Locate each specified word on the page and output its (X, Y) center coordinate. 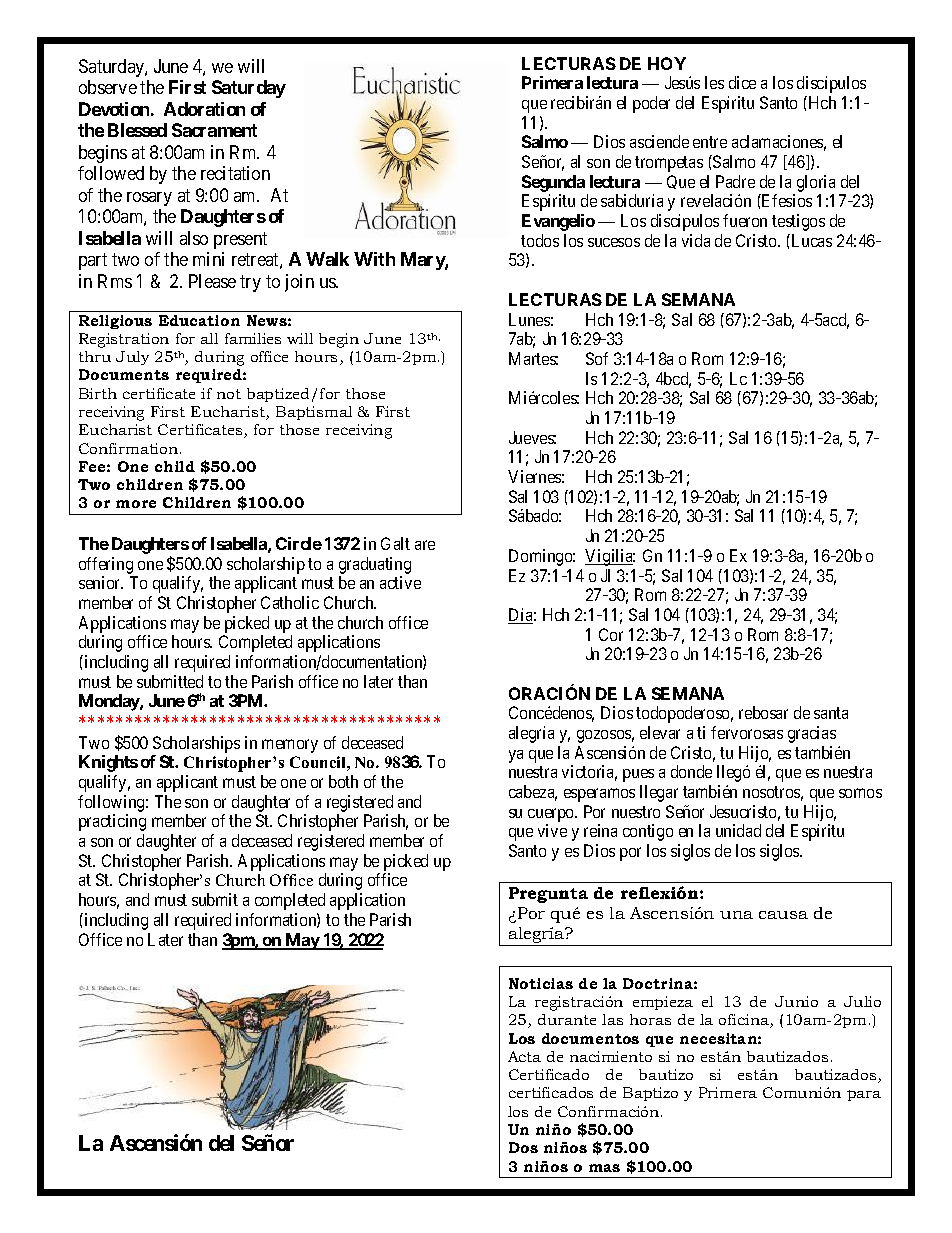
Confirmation (130, 448)
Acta (524, 1056)
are (425, 545)
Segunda (553, 183)
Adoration (204, 109)
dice (742, 82)
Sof (597, 358)
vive (552, 830)
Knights (108, 763)
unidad (738, 830)
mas (604, 1168)
